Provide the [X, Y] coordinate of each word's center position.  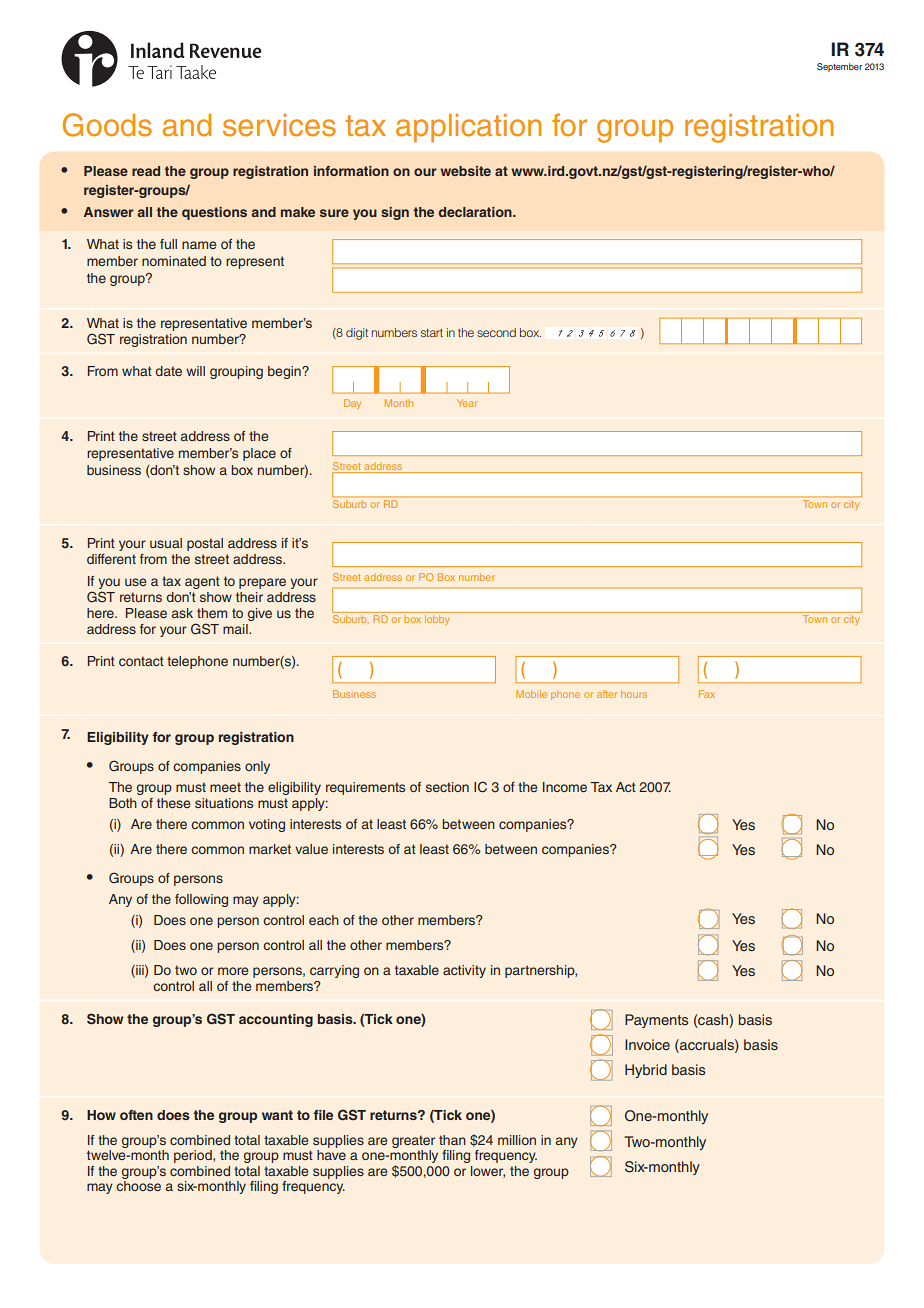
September [839, 67]
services [279, 125]
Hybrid [646, 1071]
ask [182, 613]
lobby [437, 620]
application [468, 128]
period [194, 1156]
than [452, 1140]
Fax [707, 694]
